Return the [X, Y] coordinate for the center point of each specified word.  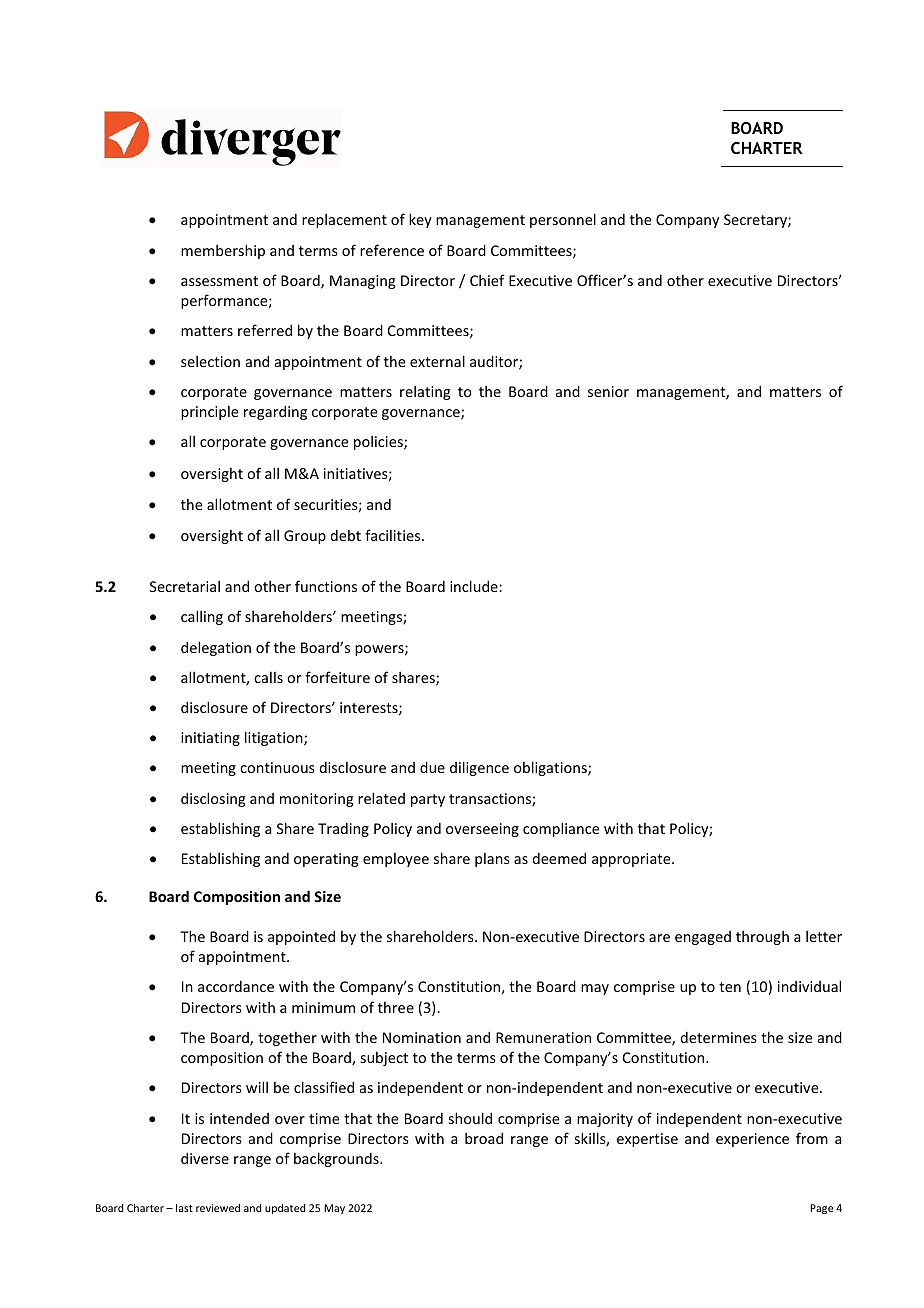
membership [223, 251]
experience [752, 1140]
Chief [487, 280]
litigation [275, 738]
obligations [551, 768]
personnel [563, 220]
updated [285, 1209]
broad [484, 1138]
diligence [479, 768]
